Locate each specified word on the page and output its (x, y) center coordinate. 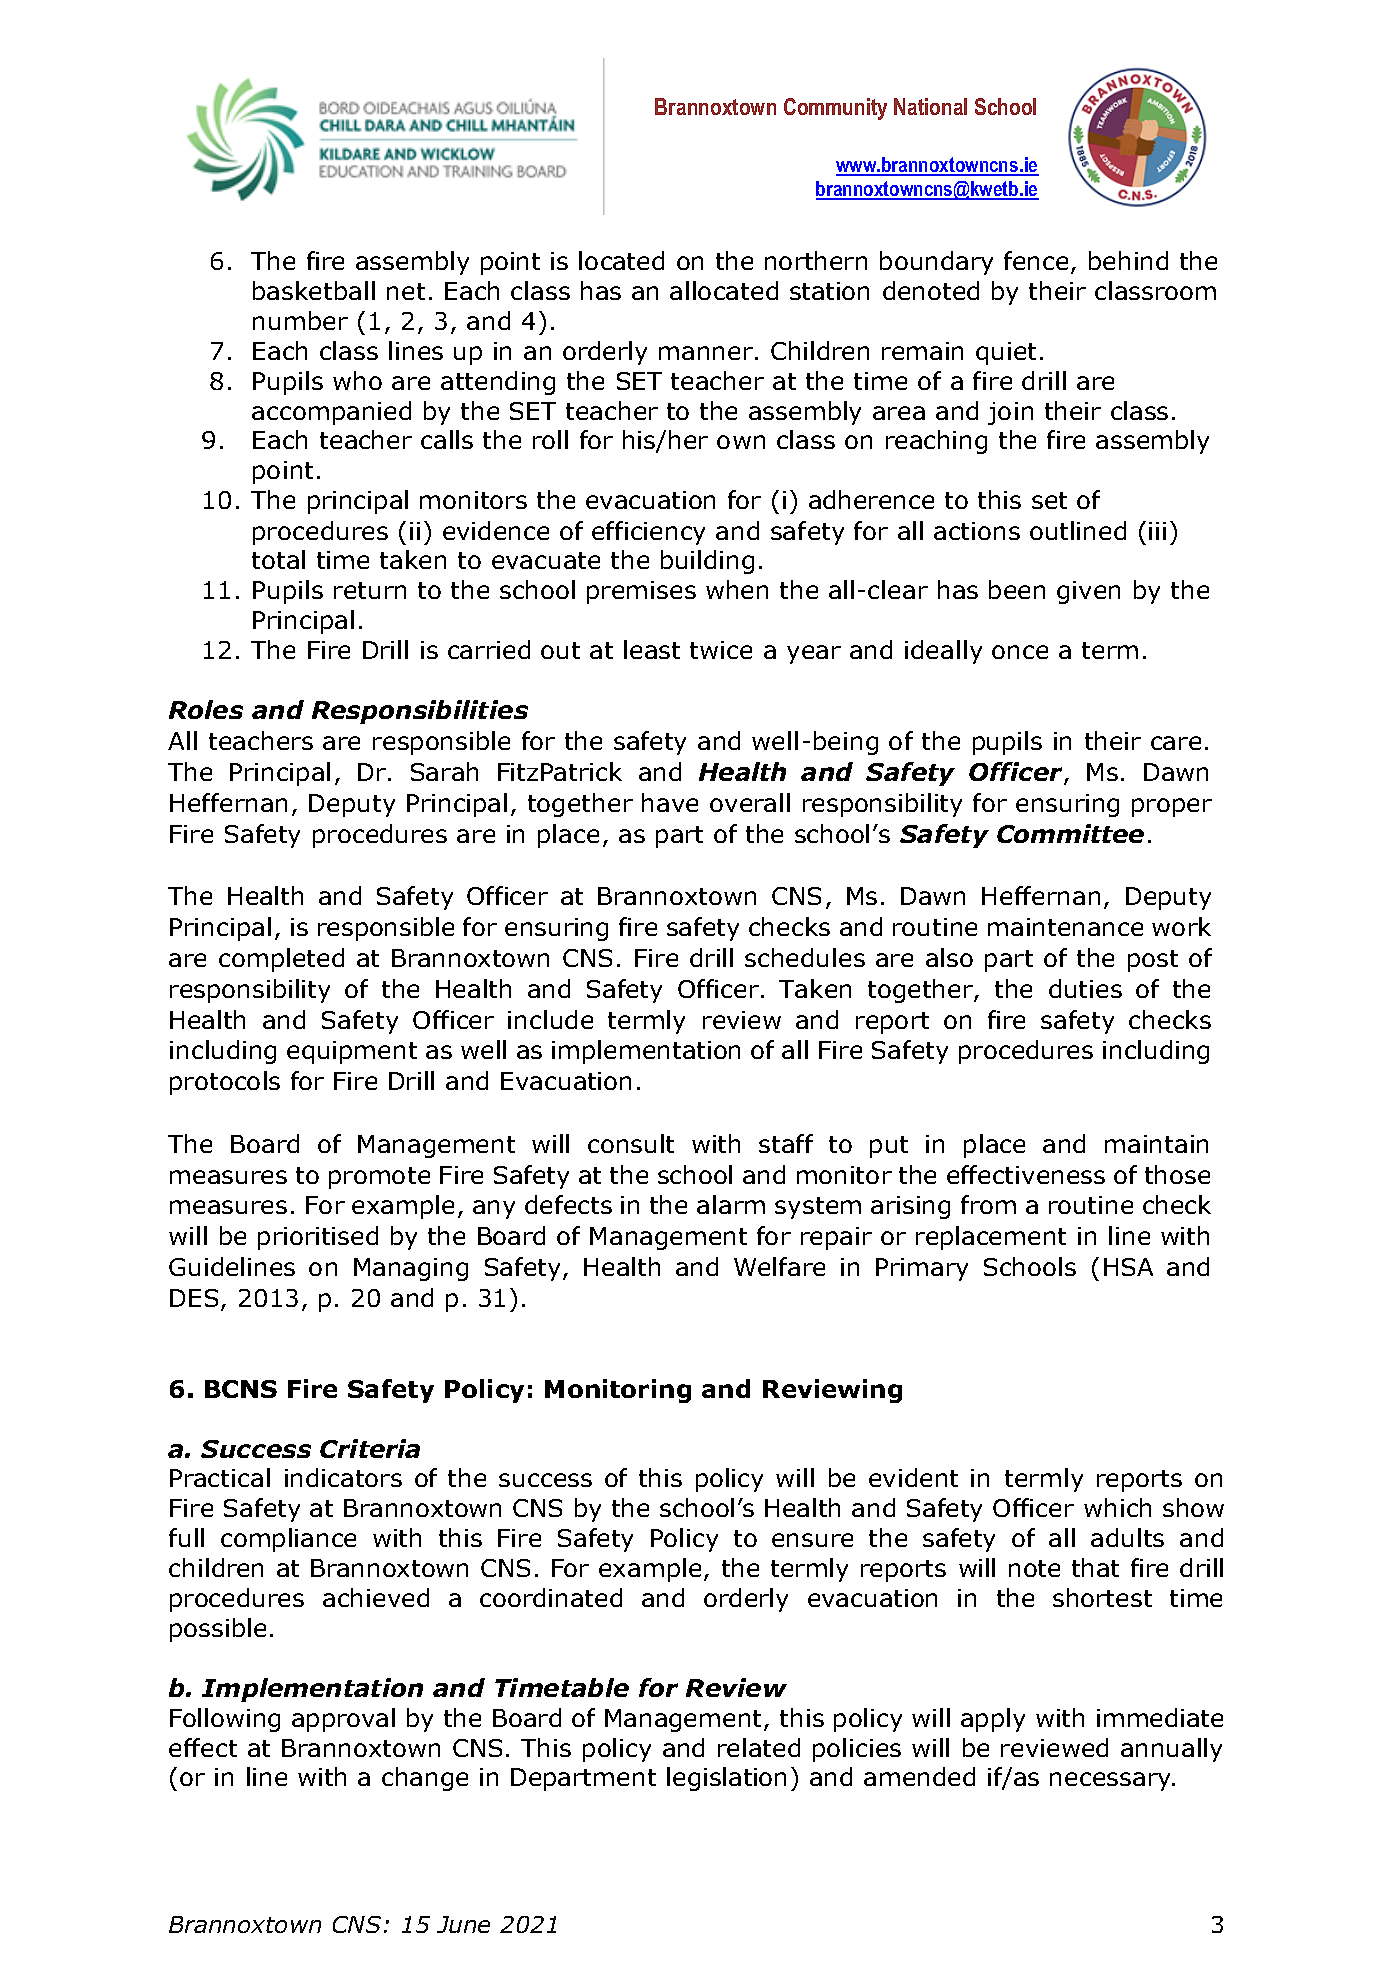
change (425, 1779)
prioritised (318, 1238)
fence (1036, 260)
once (1020, 652)
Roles (206, 709)
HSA (1128, 1267)
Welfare (779, 1266)
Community (835, 109)
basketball (314, 290)
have (670, 802)
